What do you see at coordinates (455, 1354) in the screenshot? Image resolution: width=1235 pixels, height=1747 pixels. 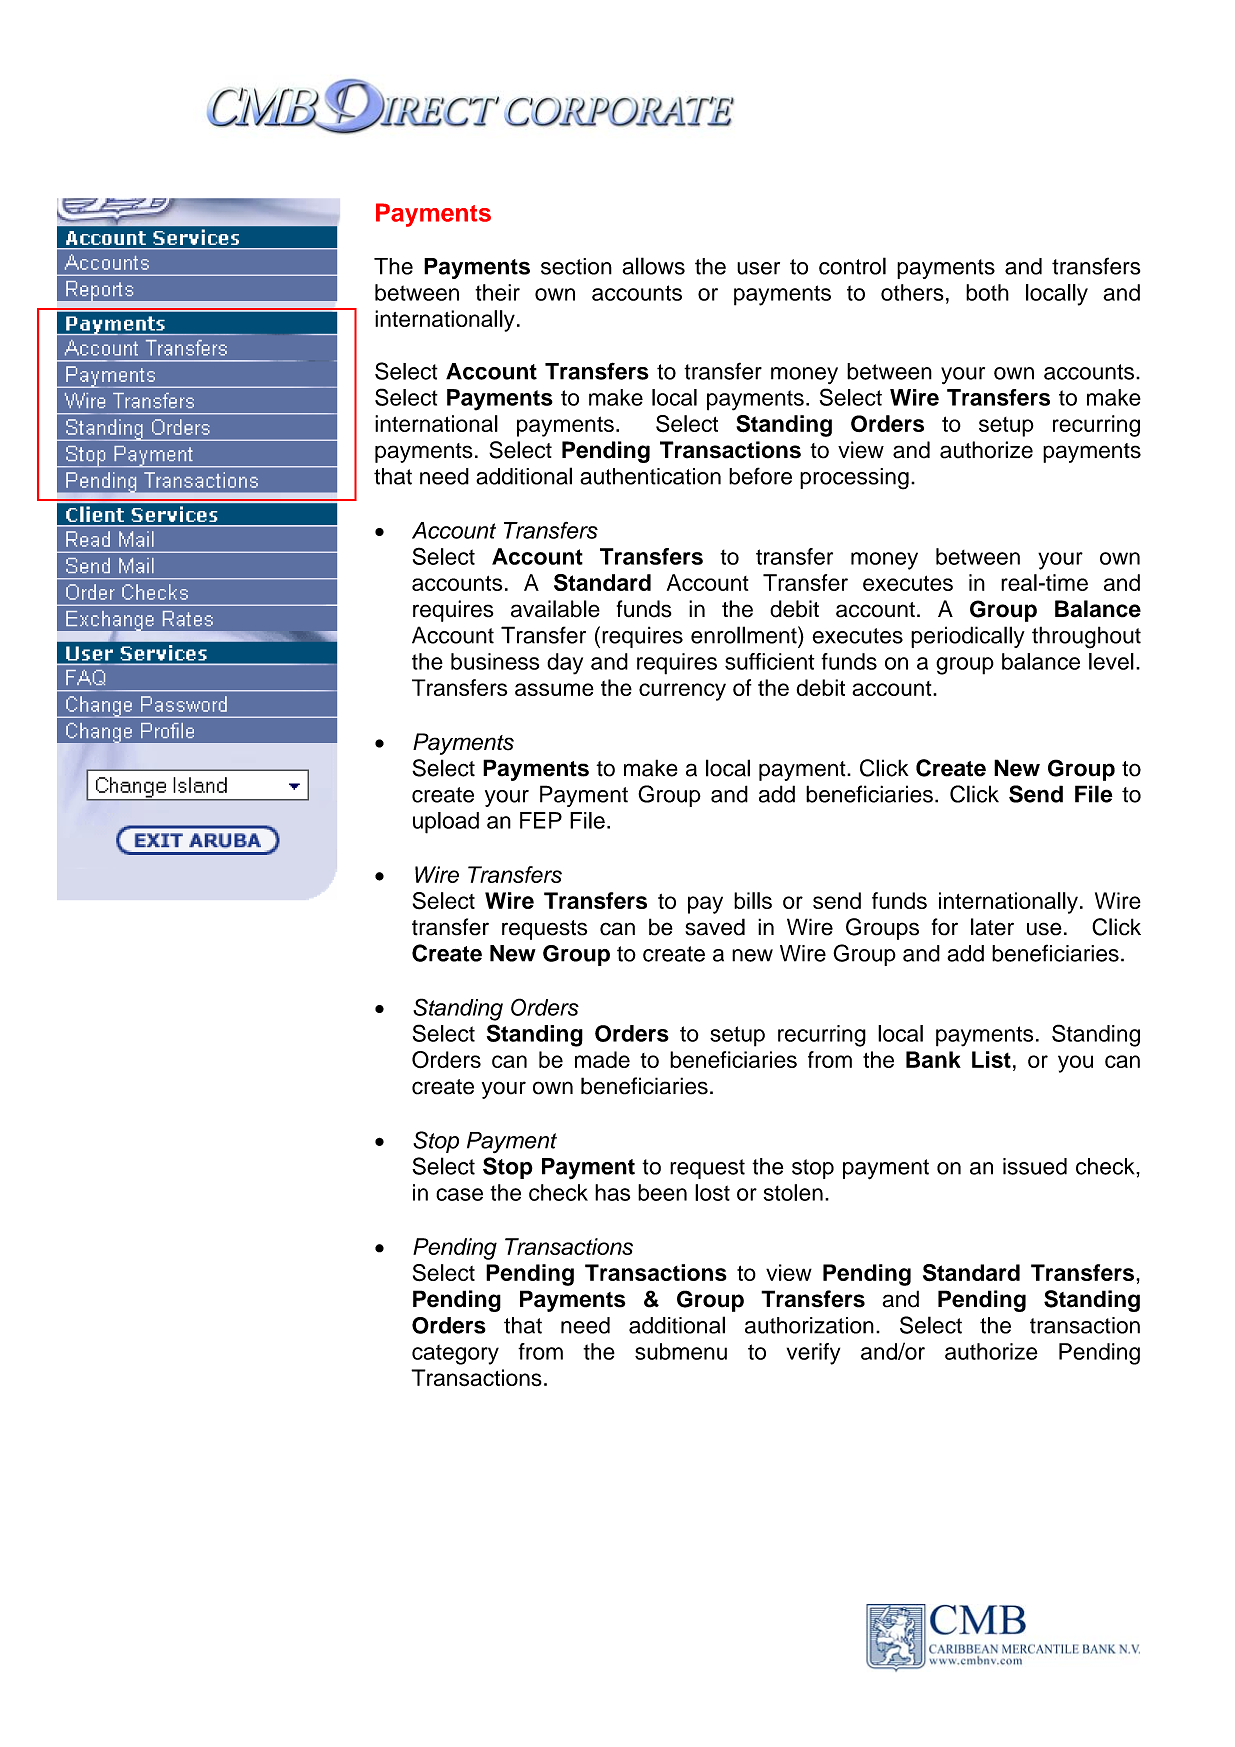 I see `category` at bounding box center [455, 1354].
